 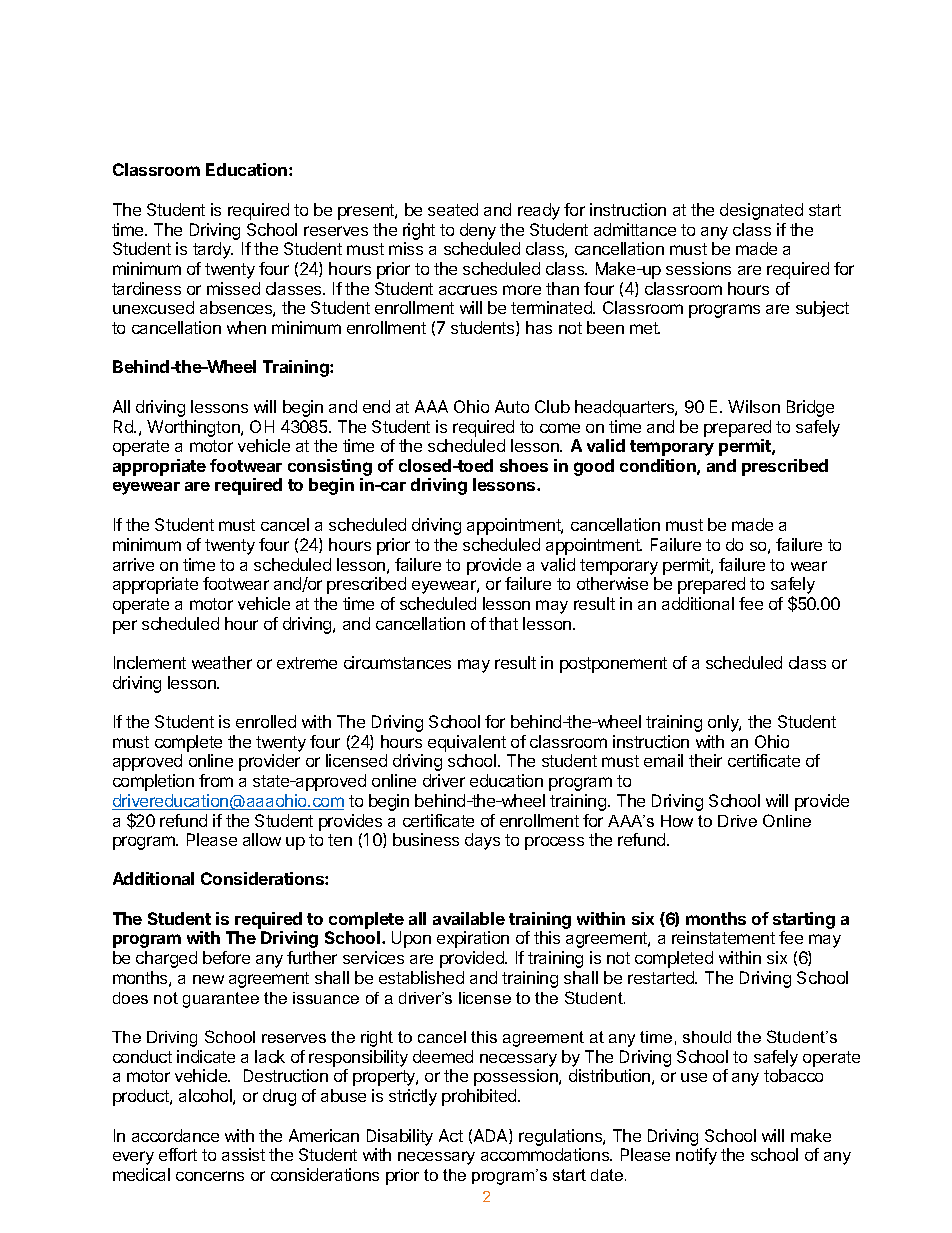 What do you see at coordinates (761, 211) in the screenshot?
I see `designated` at bounding box center [761, 211].
